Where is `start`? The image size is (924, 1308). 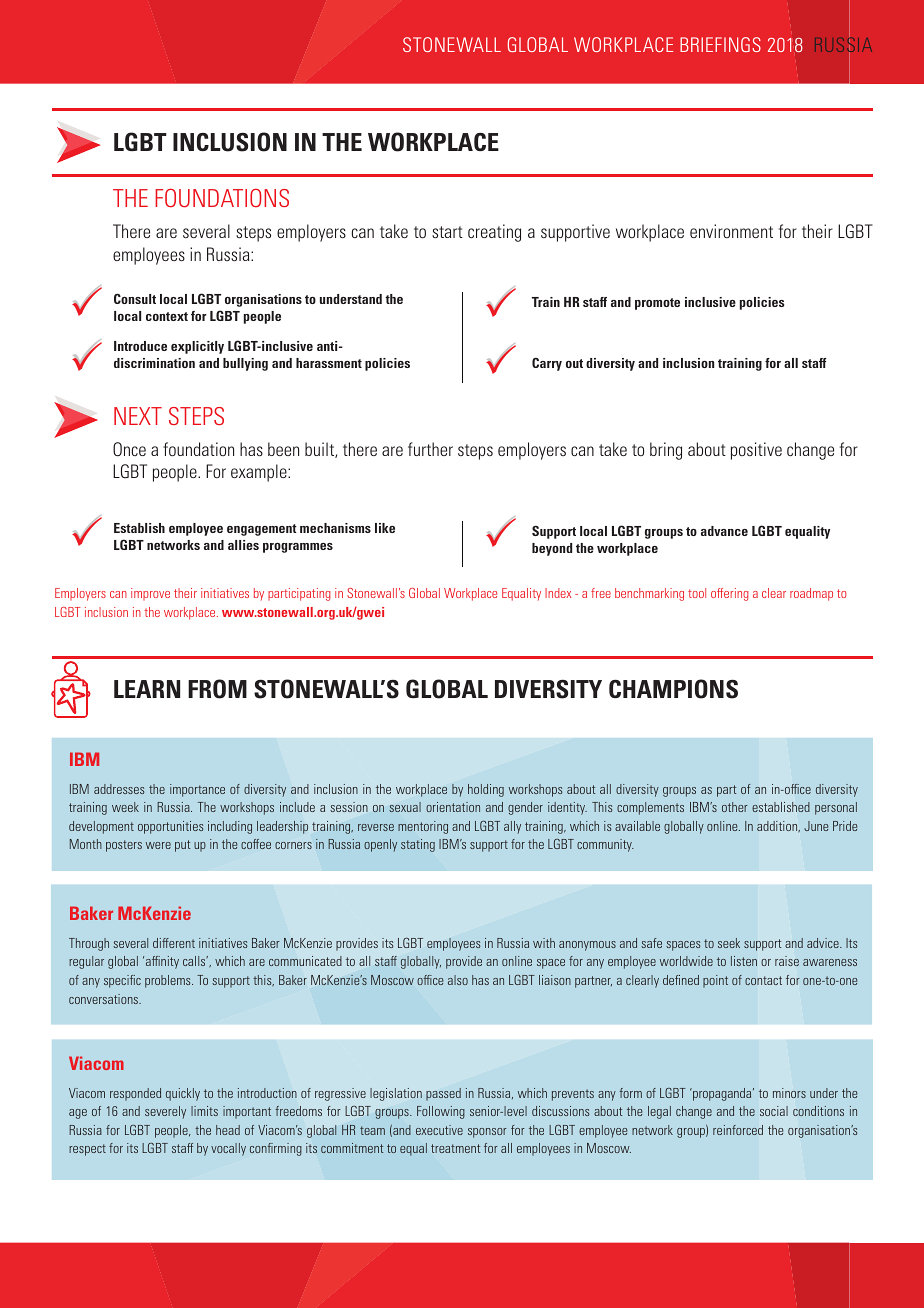
start is located at coordinates (447, 232).
